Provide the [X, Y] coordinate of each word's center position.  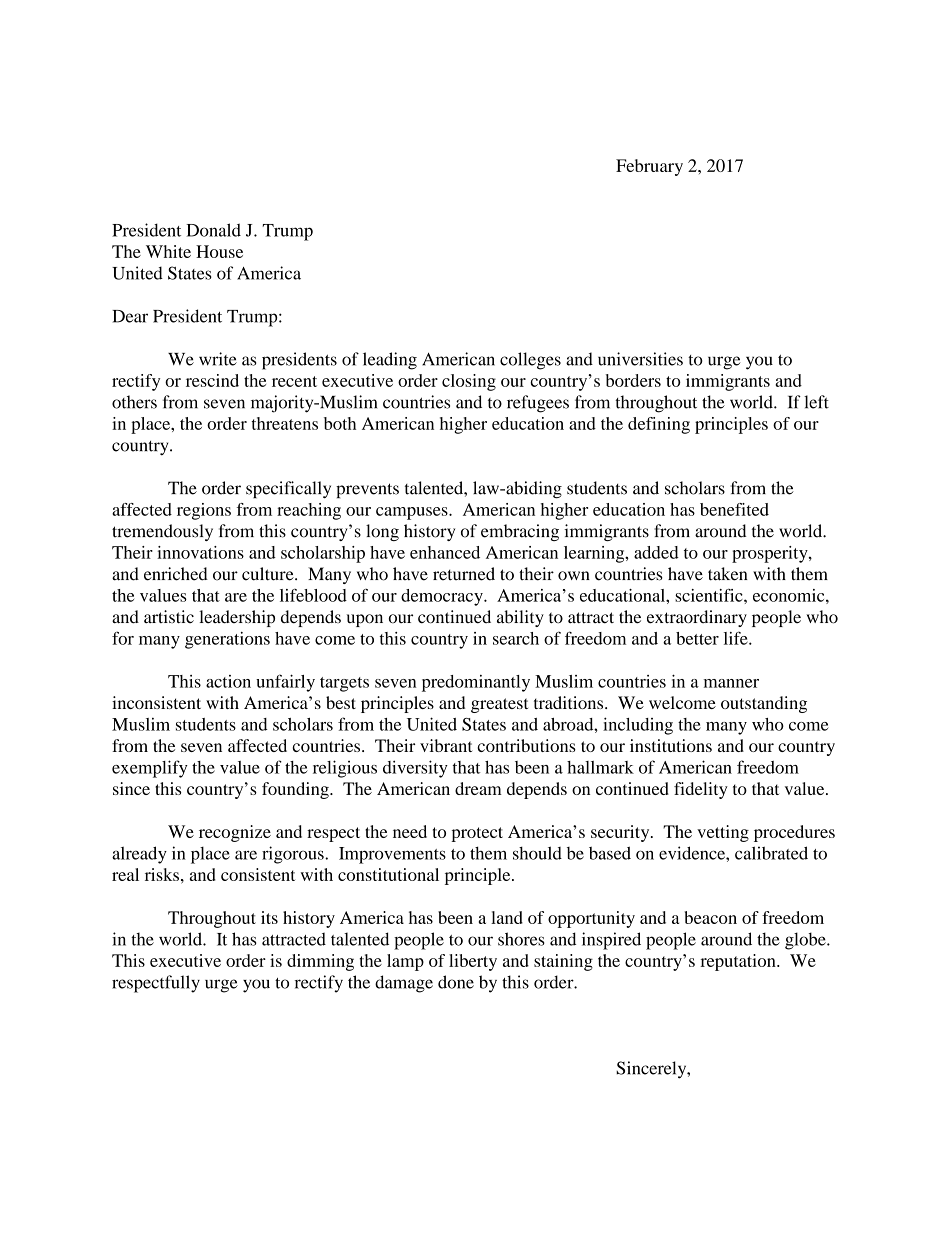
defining [659, 425]
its [269, 917]
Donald [213, 230]
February [649, 167]
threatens [285, 423]
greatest [499, 705]
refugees [538, 404]
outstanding [764, 704]
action [228, 681]
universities [640, 359]
